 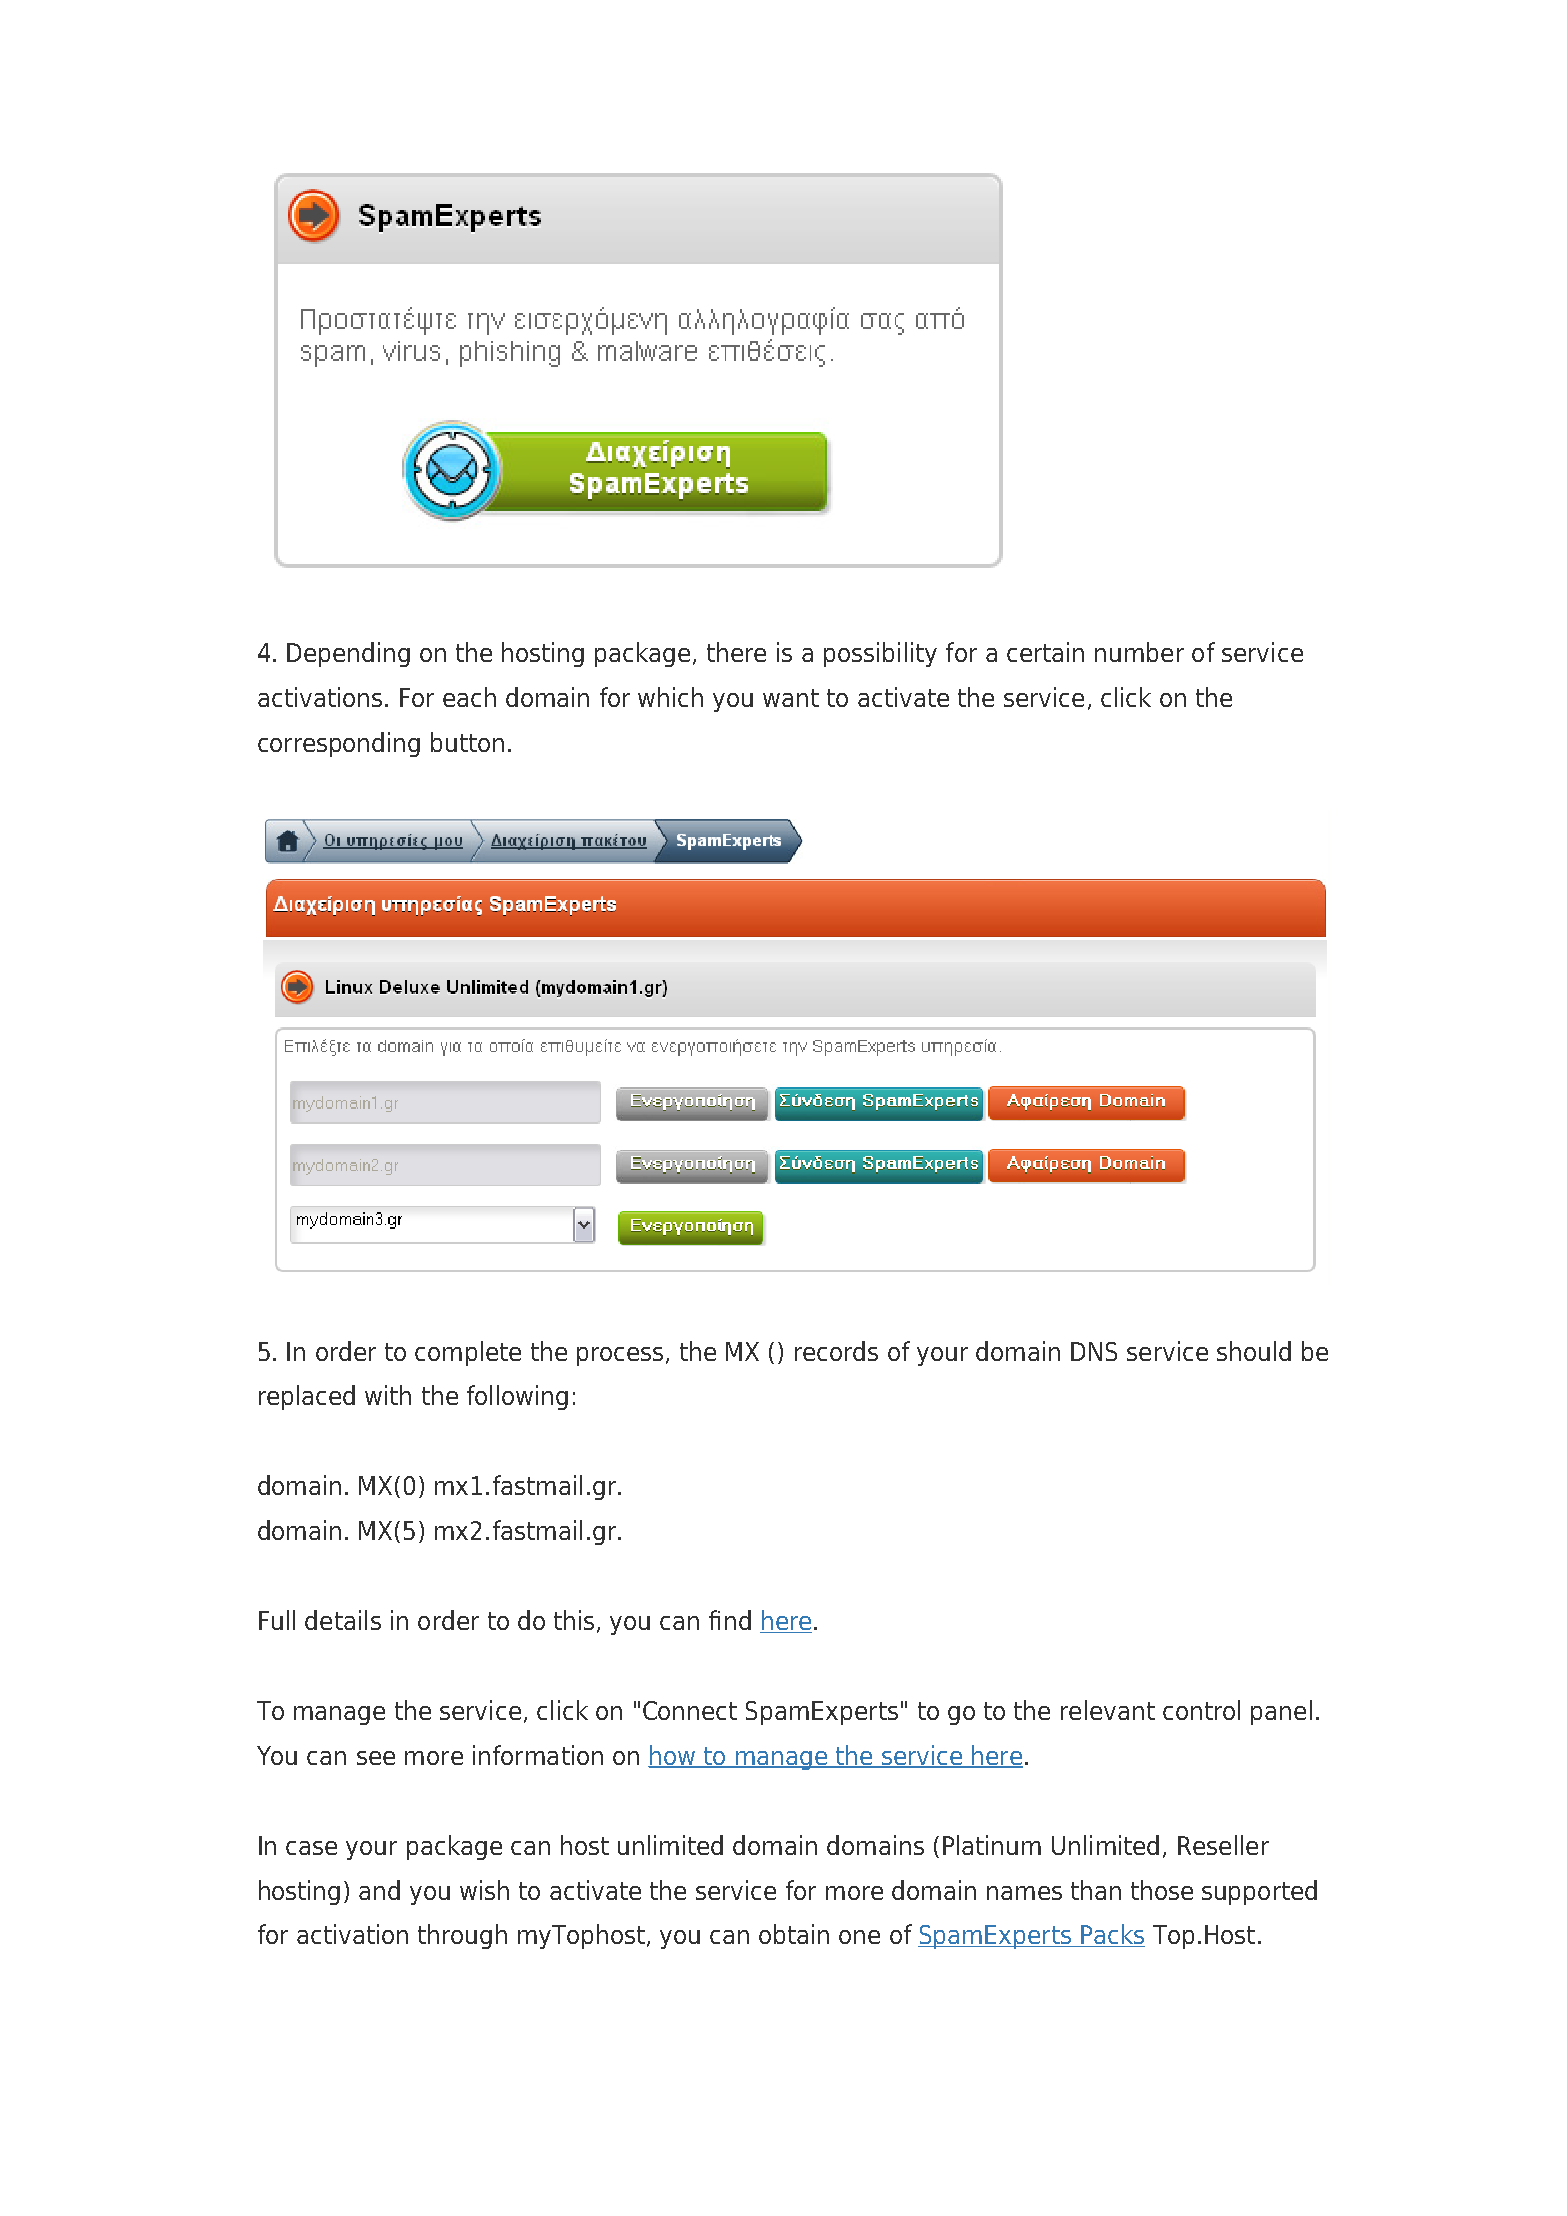 What do you see at coordinates (469, 697) in the page?
I see `each` at bounding box center [469, 697].
